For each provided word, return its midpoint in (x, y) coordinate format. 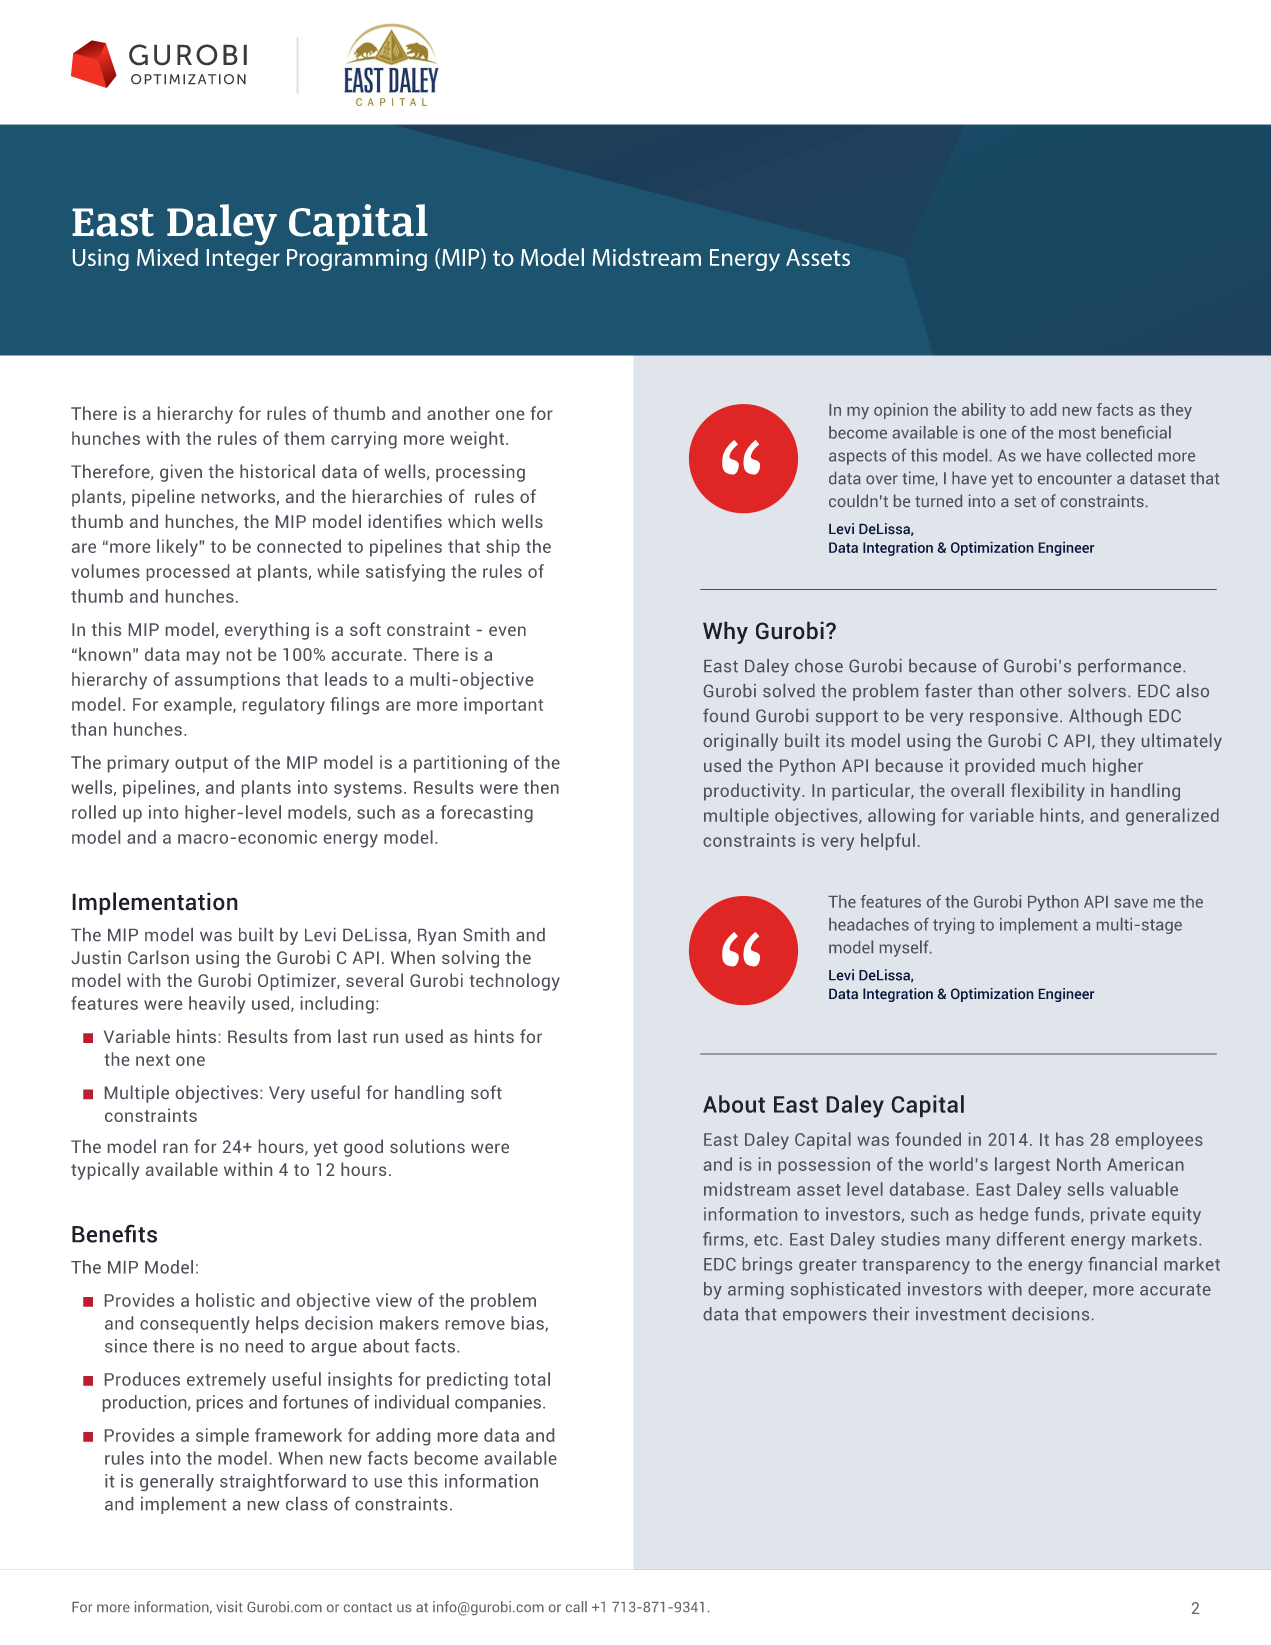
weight (478, 440)
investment (961, 1314)
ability (984, 411)
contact (368, 1607)
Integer (243, 260)
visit (229, 1606)
